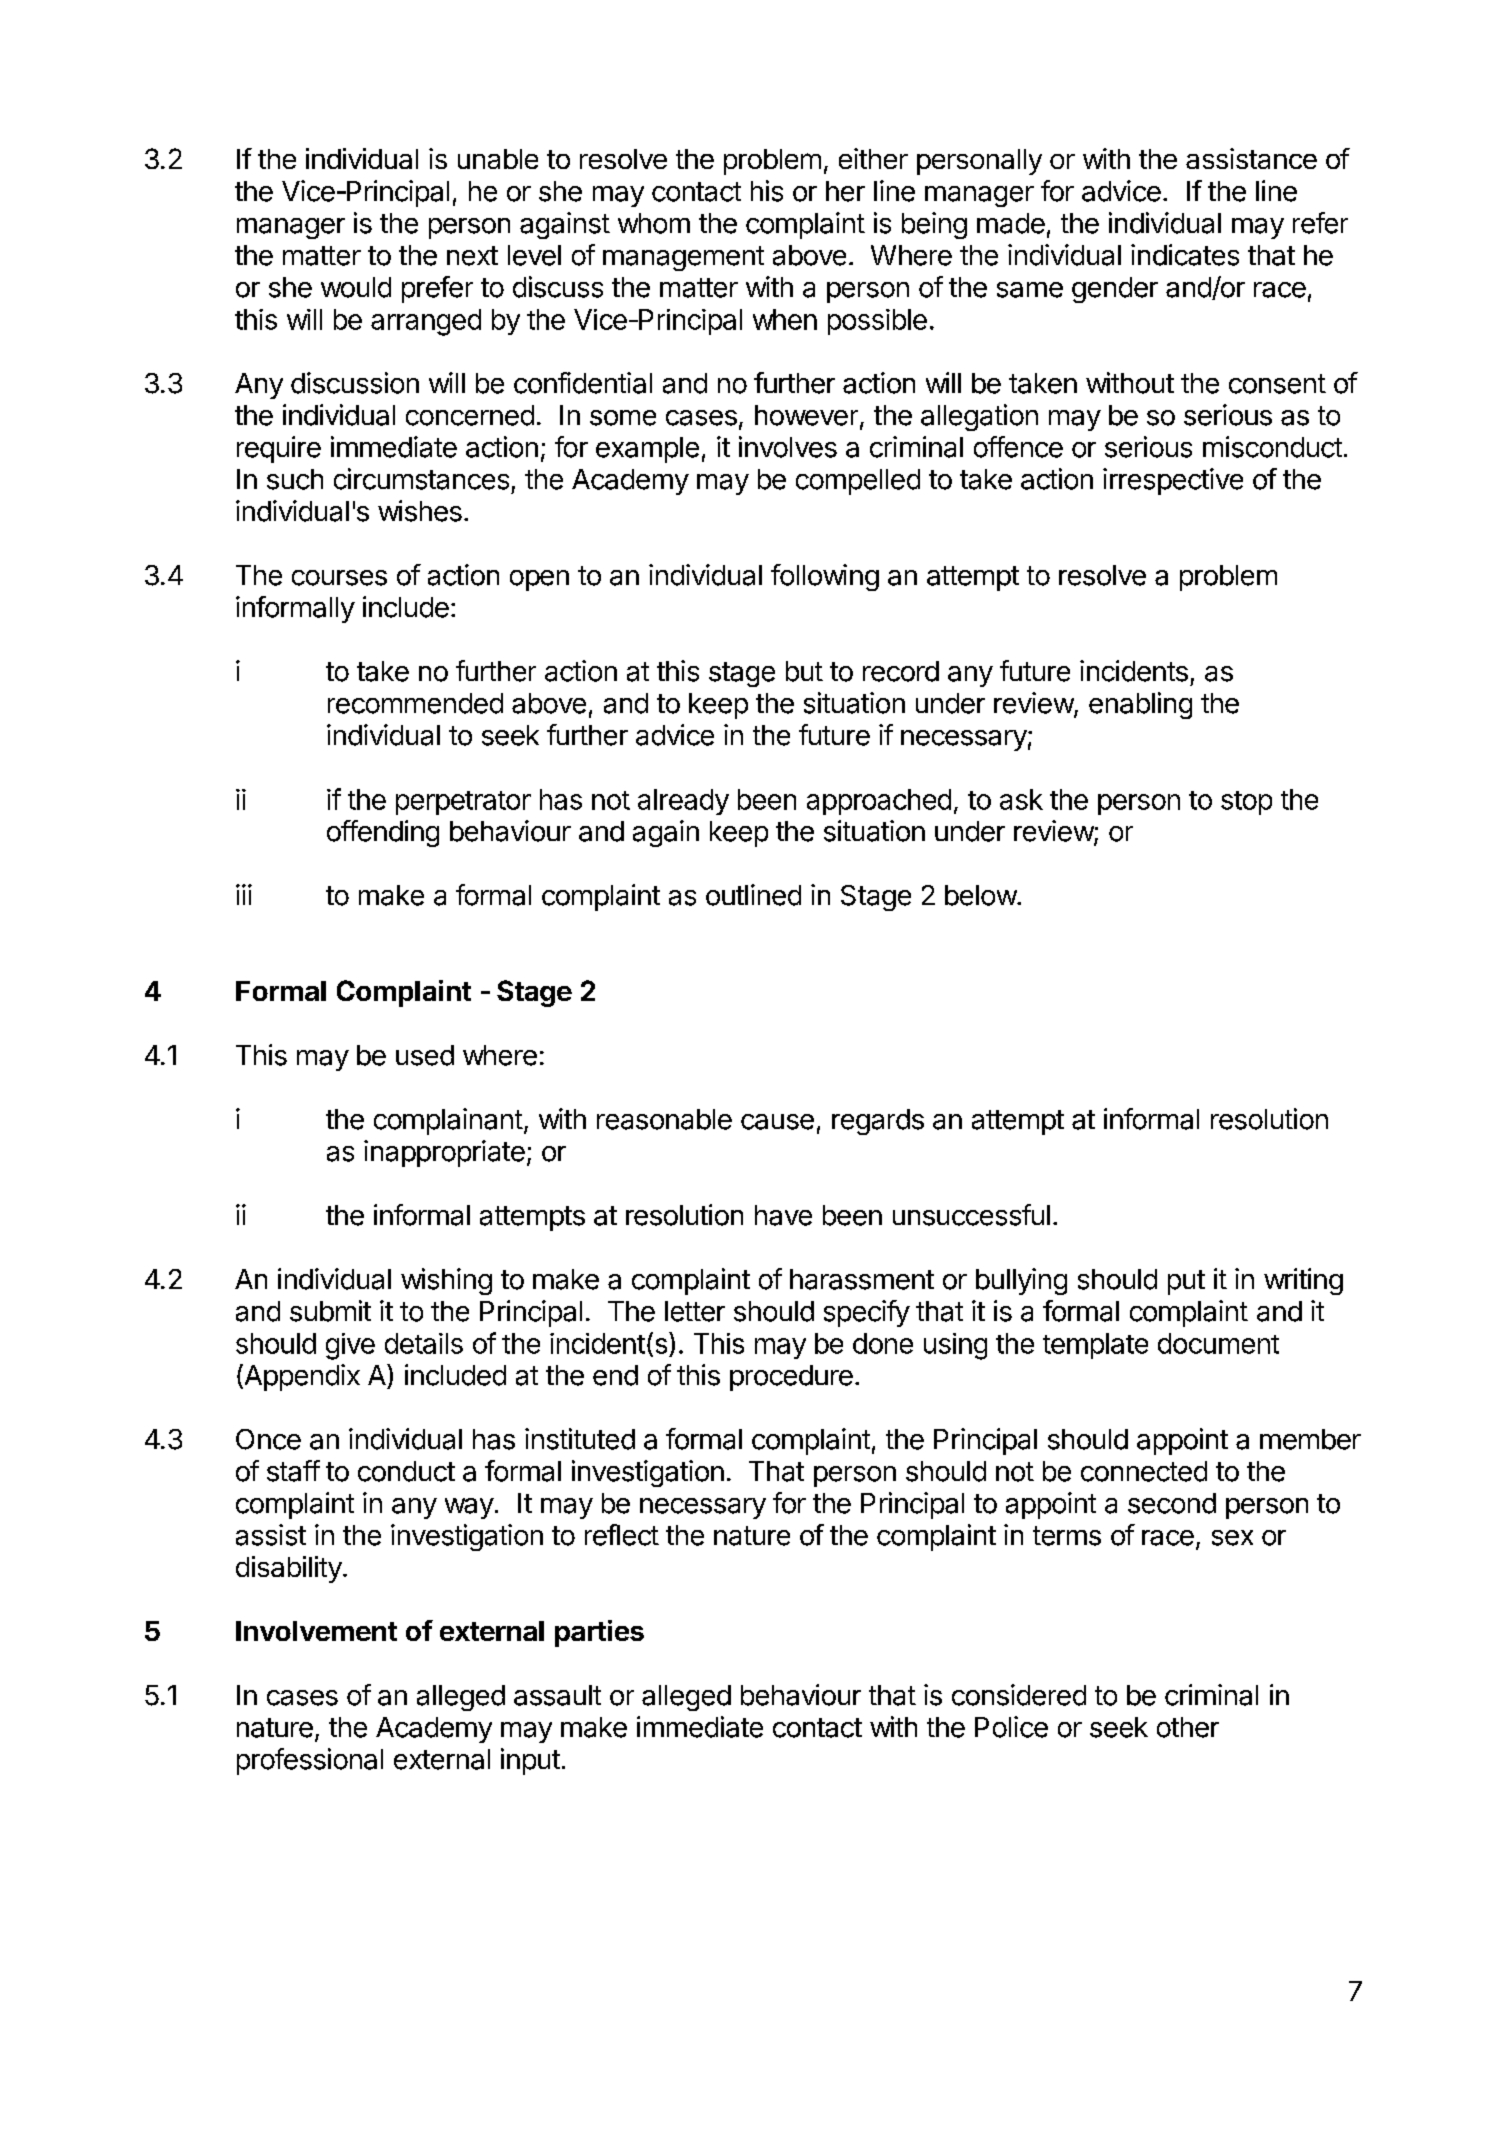 The height and width of the screenshot is (2130, 1506). I want to click on connected, so click(1144, 1471).
